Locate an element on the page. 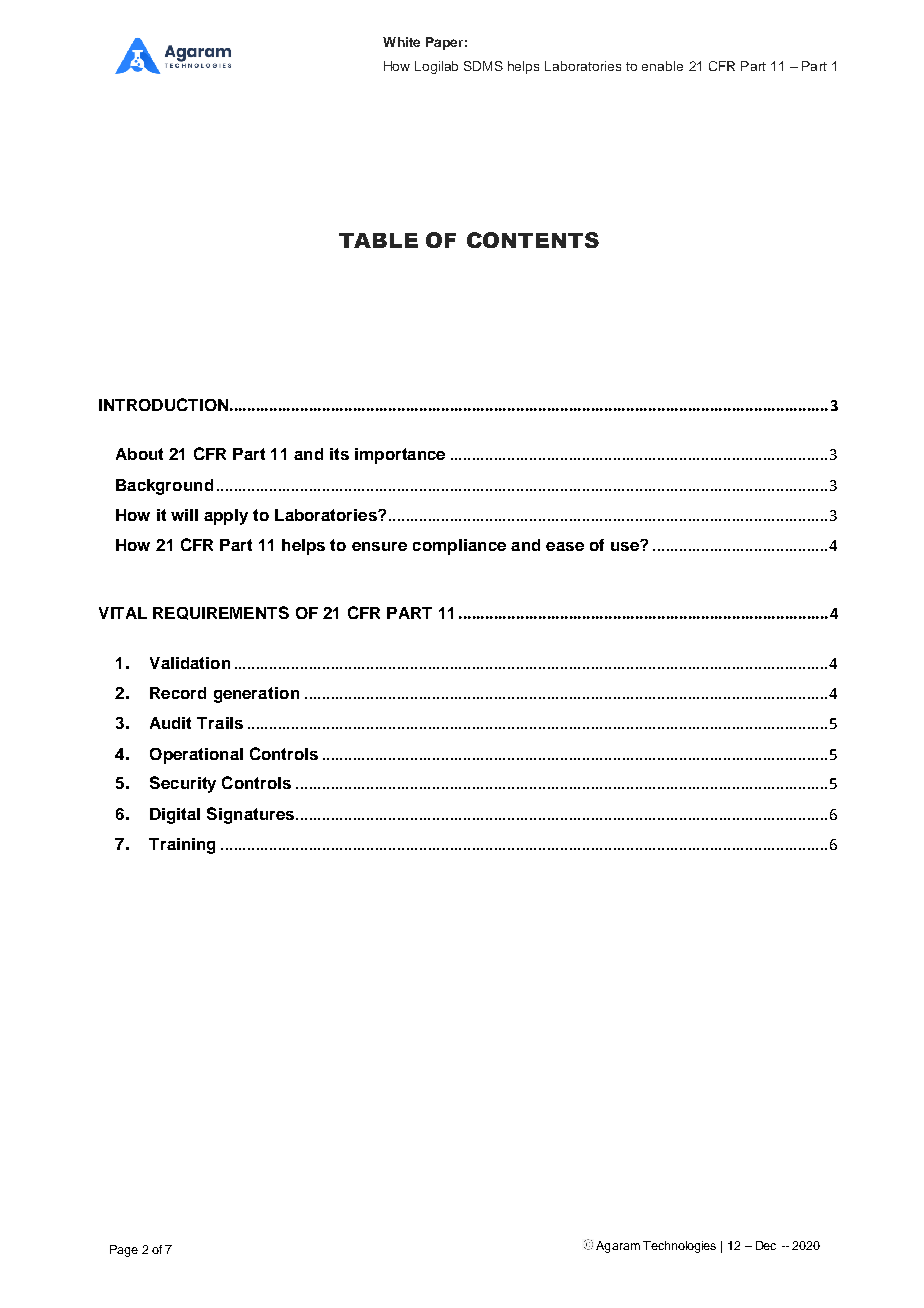 The width and height of the image is (924, 1308). White is located at coordinates (401, 42).
